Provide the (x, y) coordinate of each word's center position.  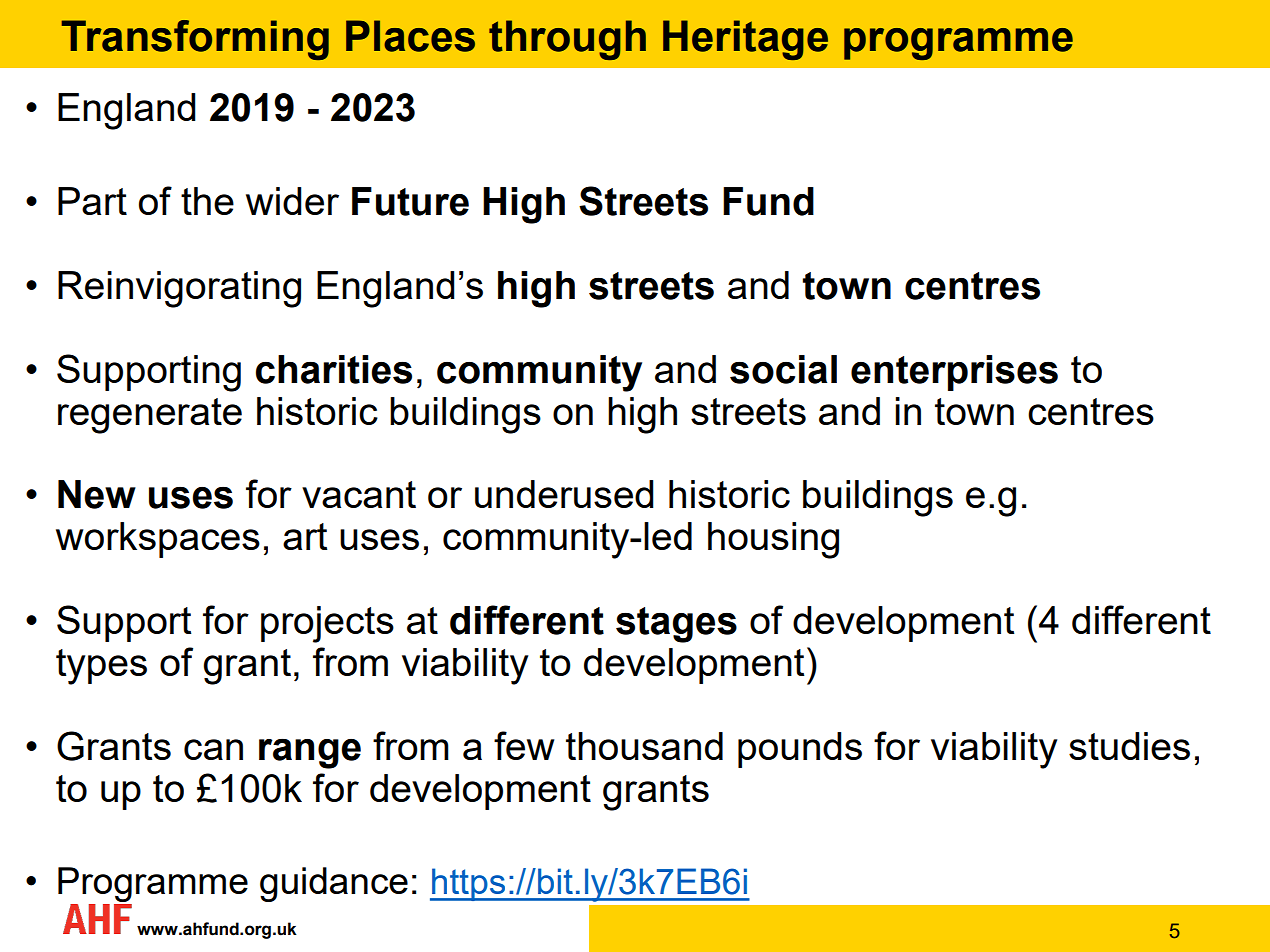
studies (1129, 746)
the (207, 201)
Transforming (195, 40)
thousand (644, 746)
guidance (334, 884)
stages (676, 625)
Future (410, 201)
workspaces (158, 540)
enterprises (954, 373)
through (567, 40)
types (101, 667)
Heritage (745, 40)
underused (564, 494)
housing (773, 540)
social (783, 369)
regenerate (150, 416)
